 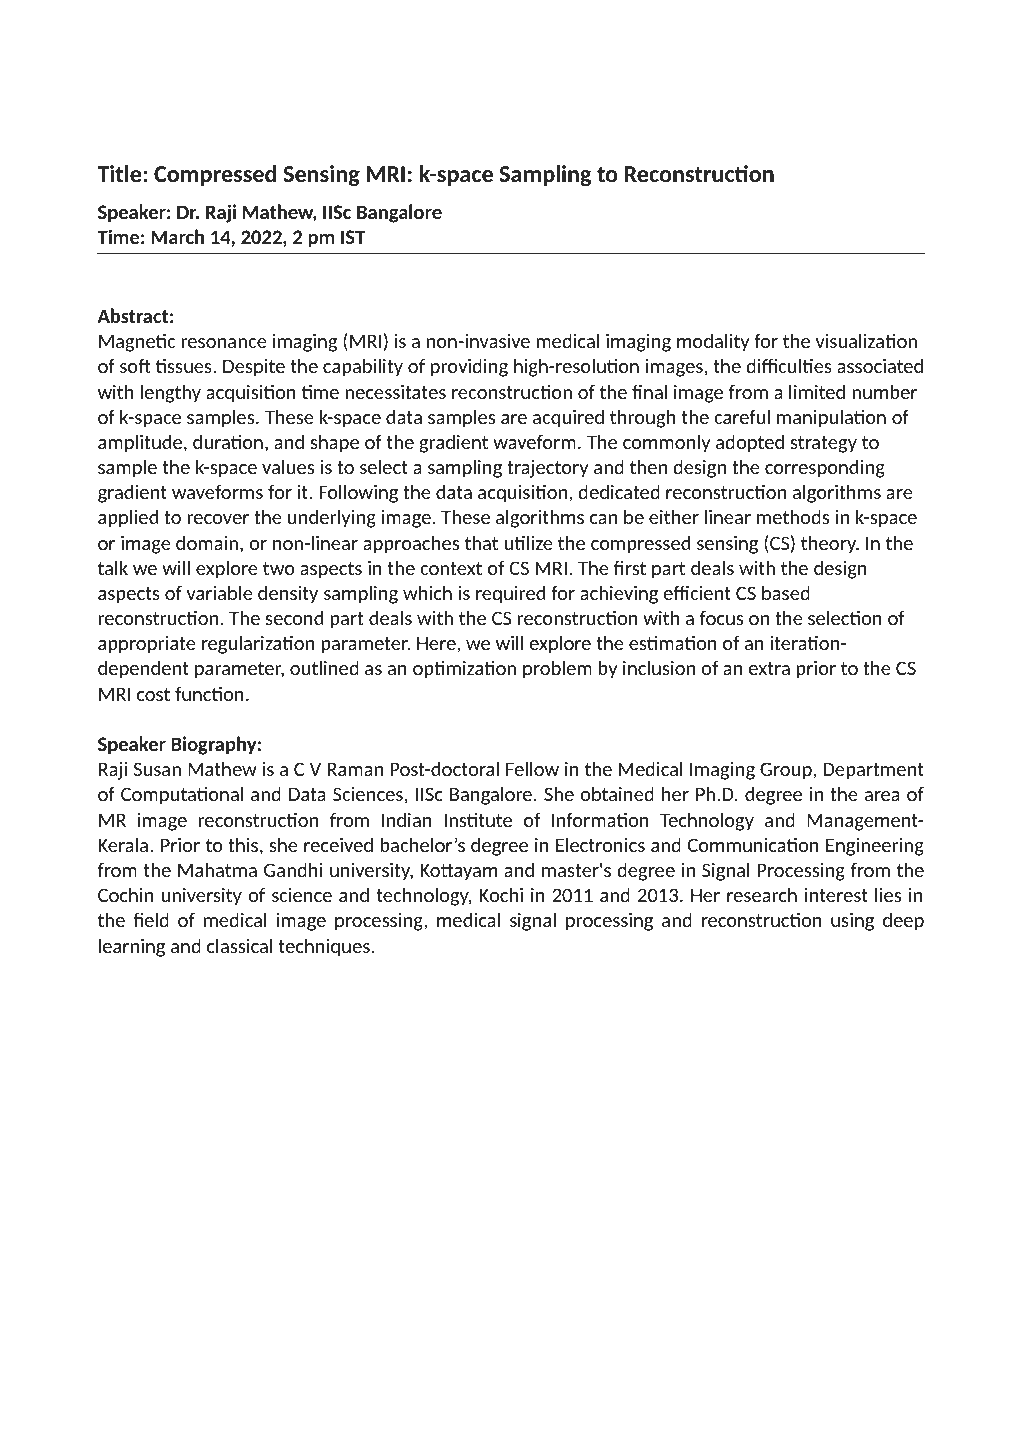 What do you see at coordinates (464, 670) in the image?
I see `optimization` at bounding box center [464, 670].
